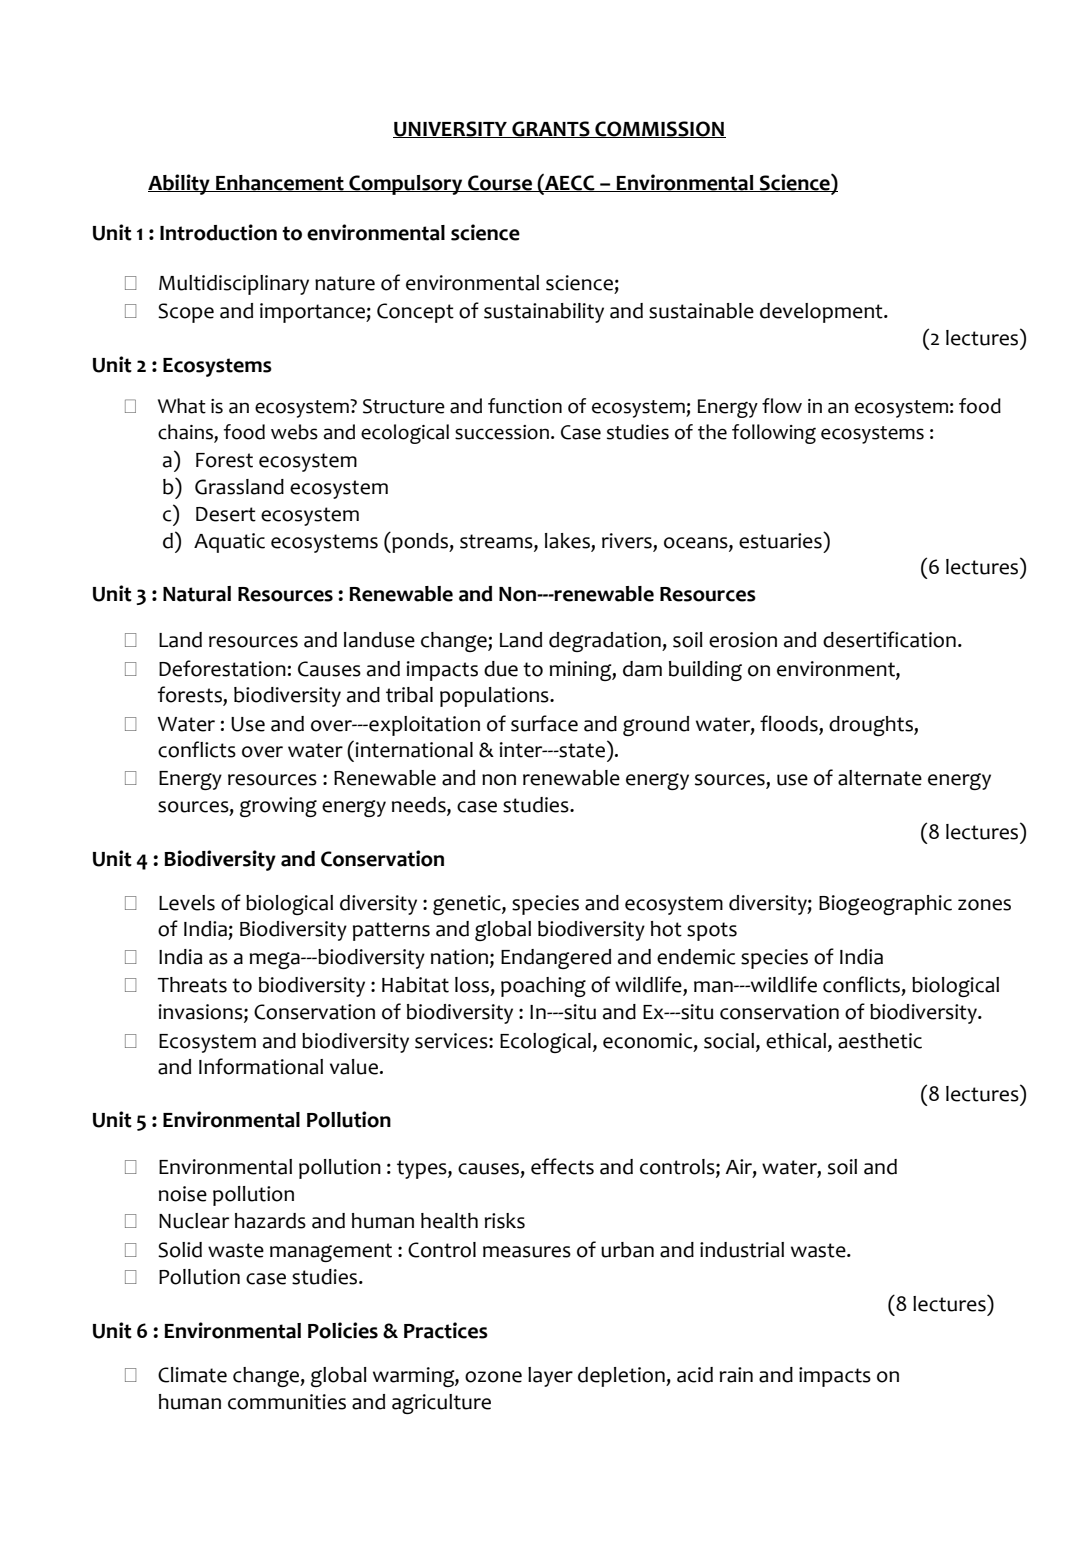 Image resolution: width=1091 pixels, height=1544 pixels. What do you see at coordinates (544, 723) in the image?
I see `surface` at bounding box center [544, 723].
